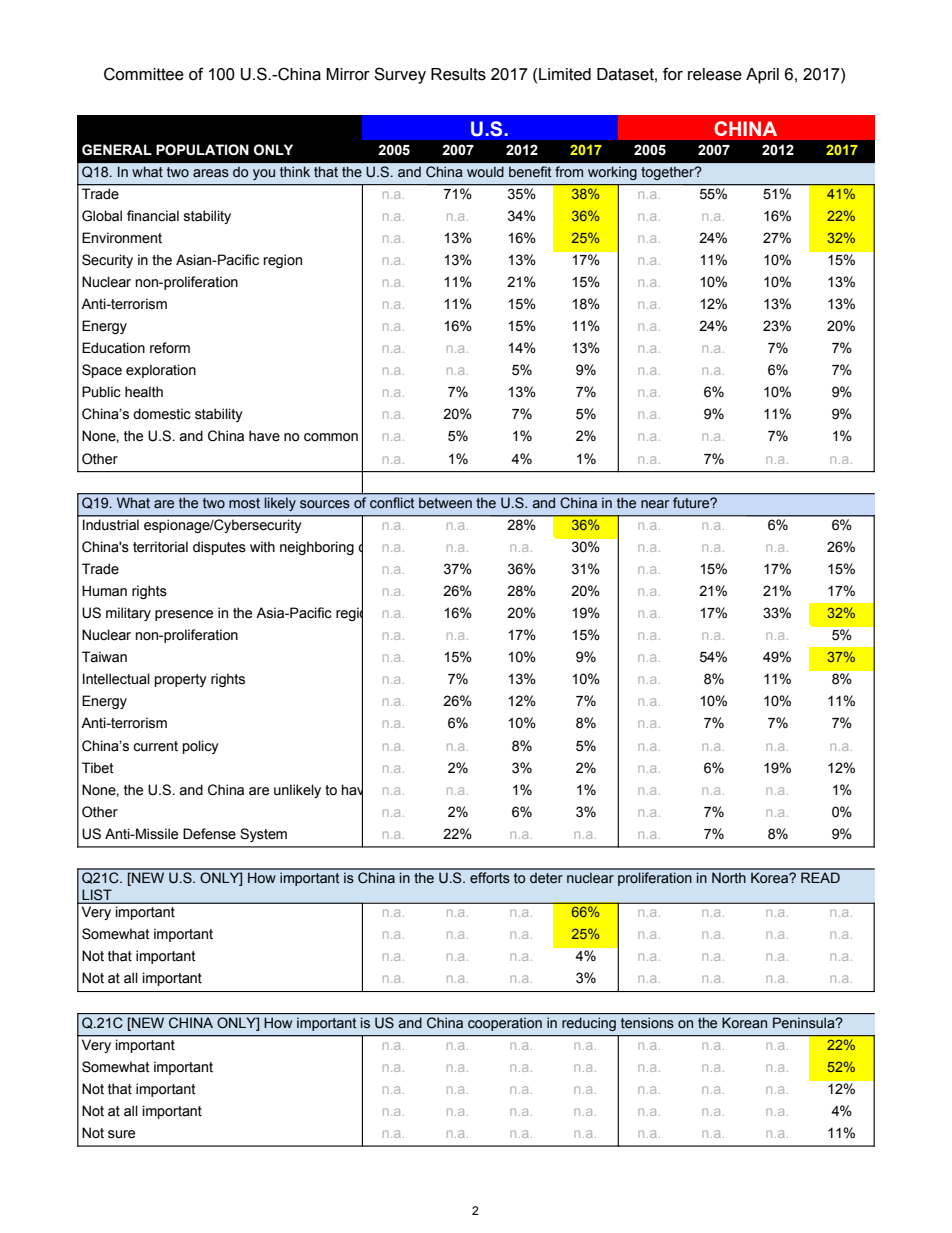  I want to click on between, so click(445, 503).
